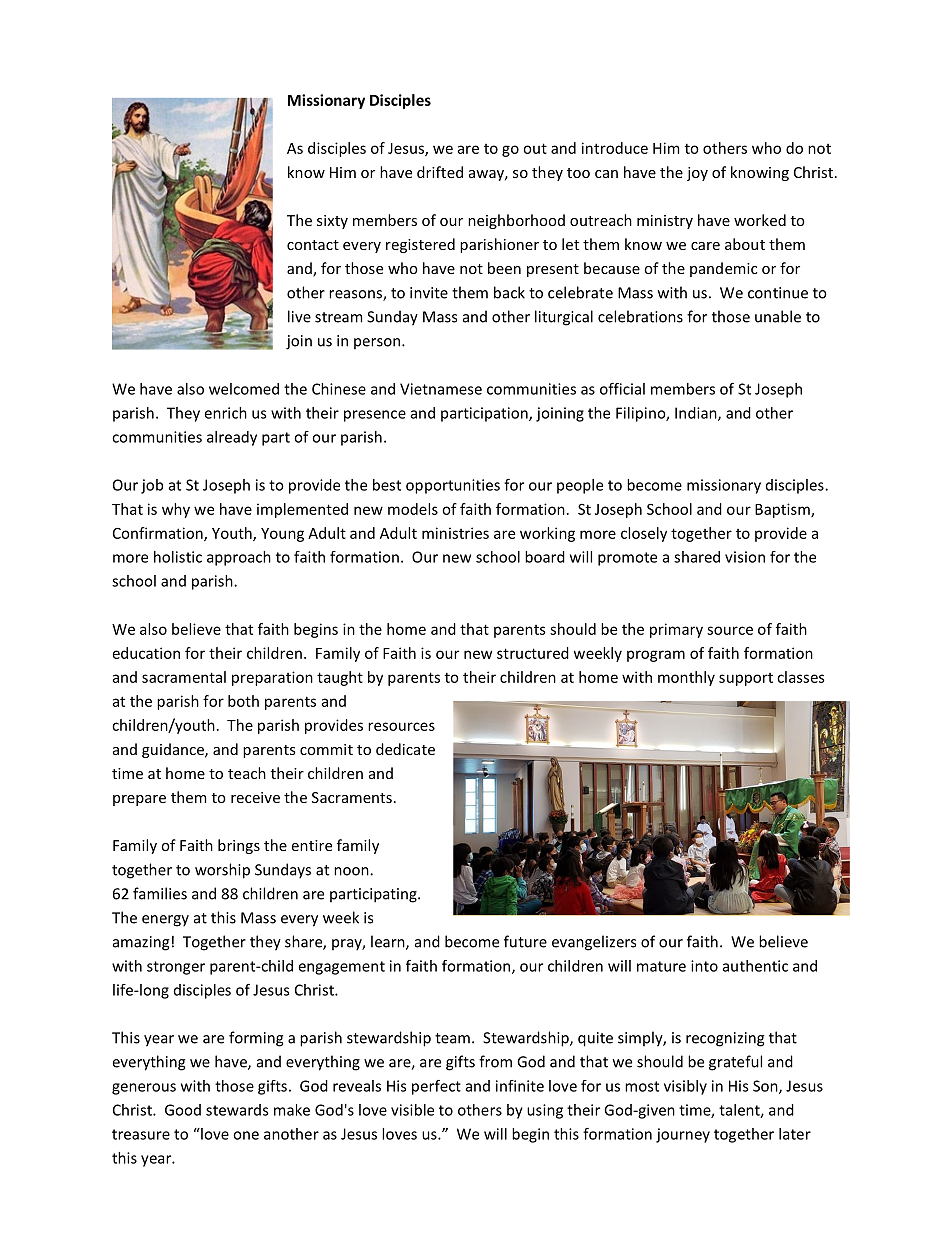 The height and width of the screenshot is (1233, 952). Describe the element at coordinates (183, 1110) in the screenshot. I see `Good` at that location.
